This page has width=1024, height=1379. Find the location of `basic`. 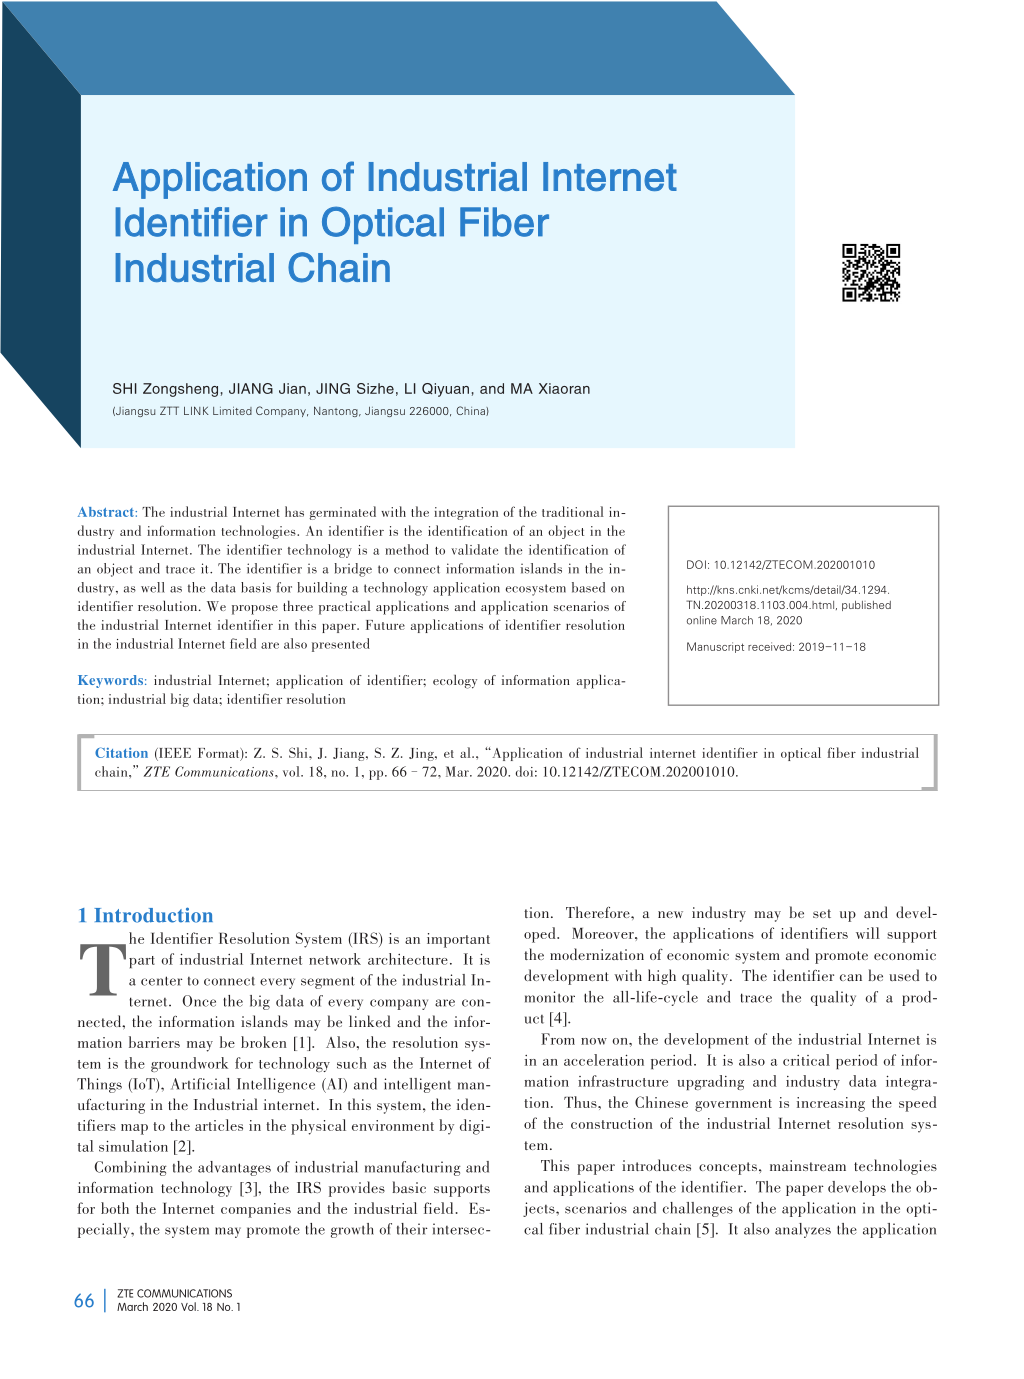

basic is located at coordinates (409, 1187).
